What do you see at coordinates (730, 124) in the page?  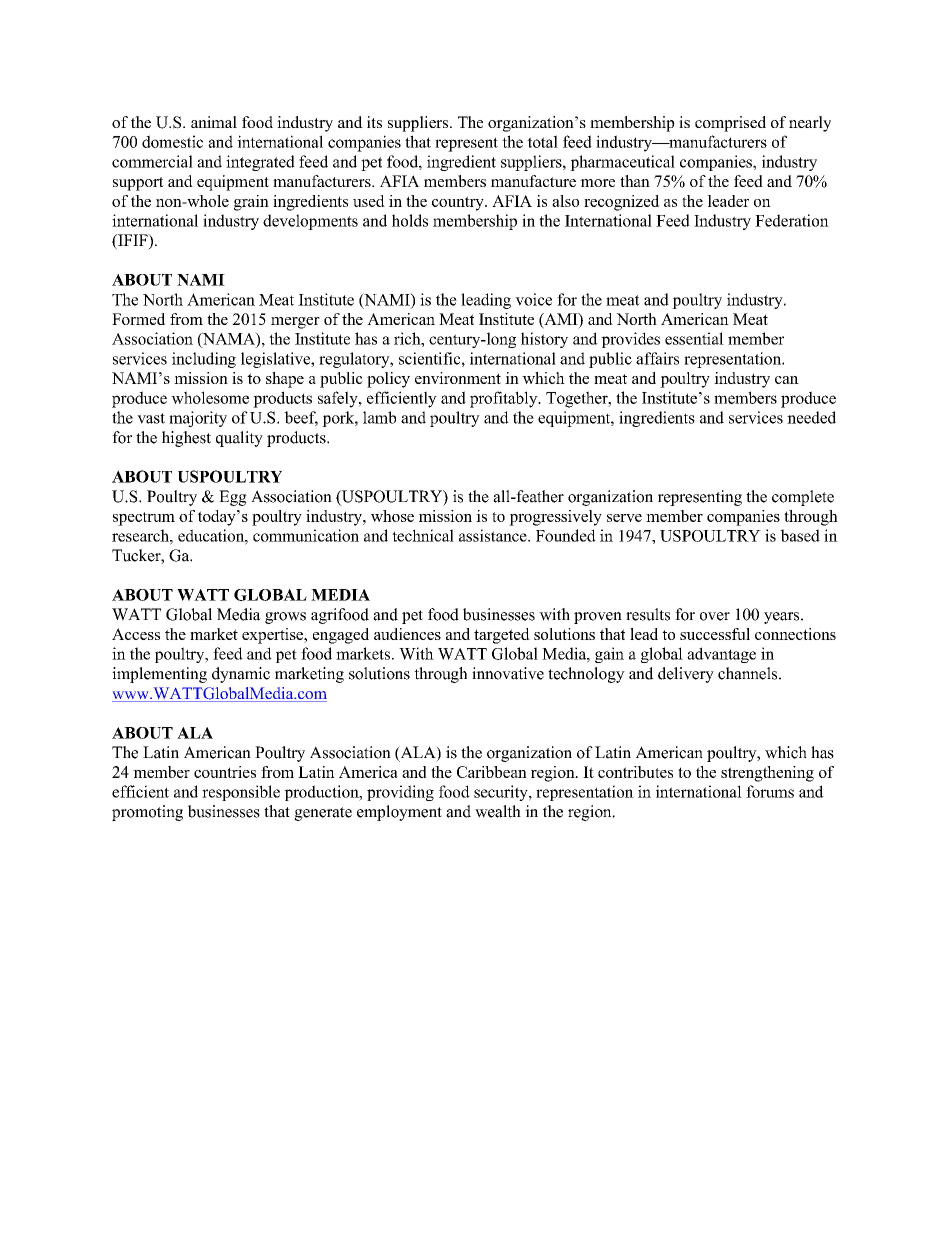 I see `comprised` at bounding box center [730, 124].
